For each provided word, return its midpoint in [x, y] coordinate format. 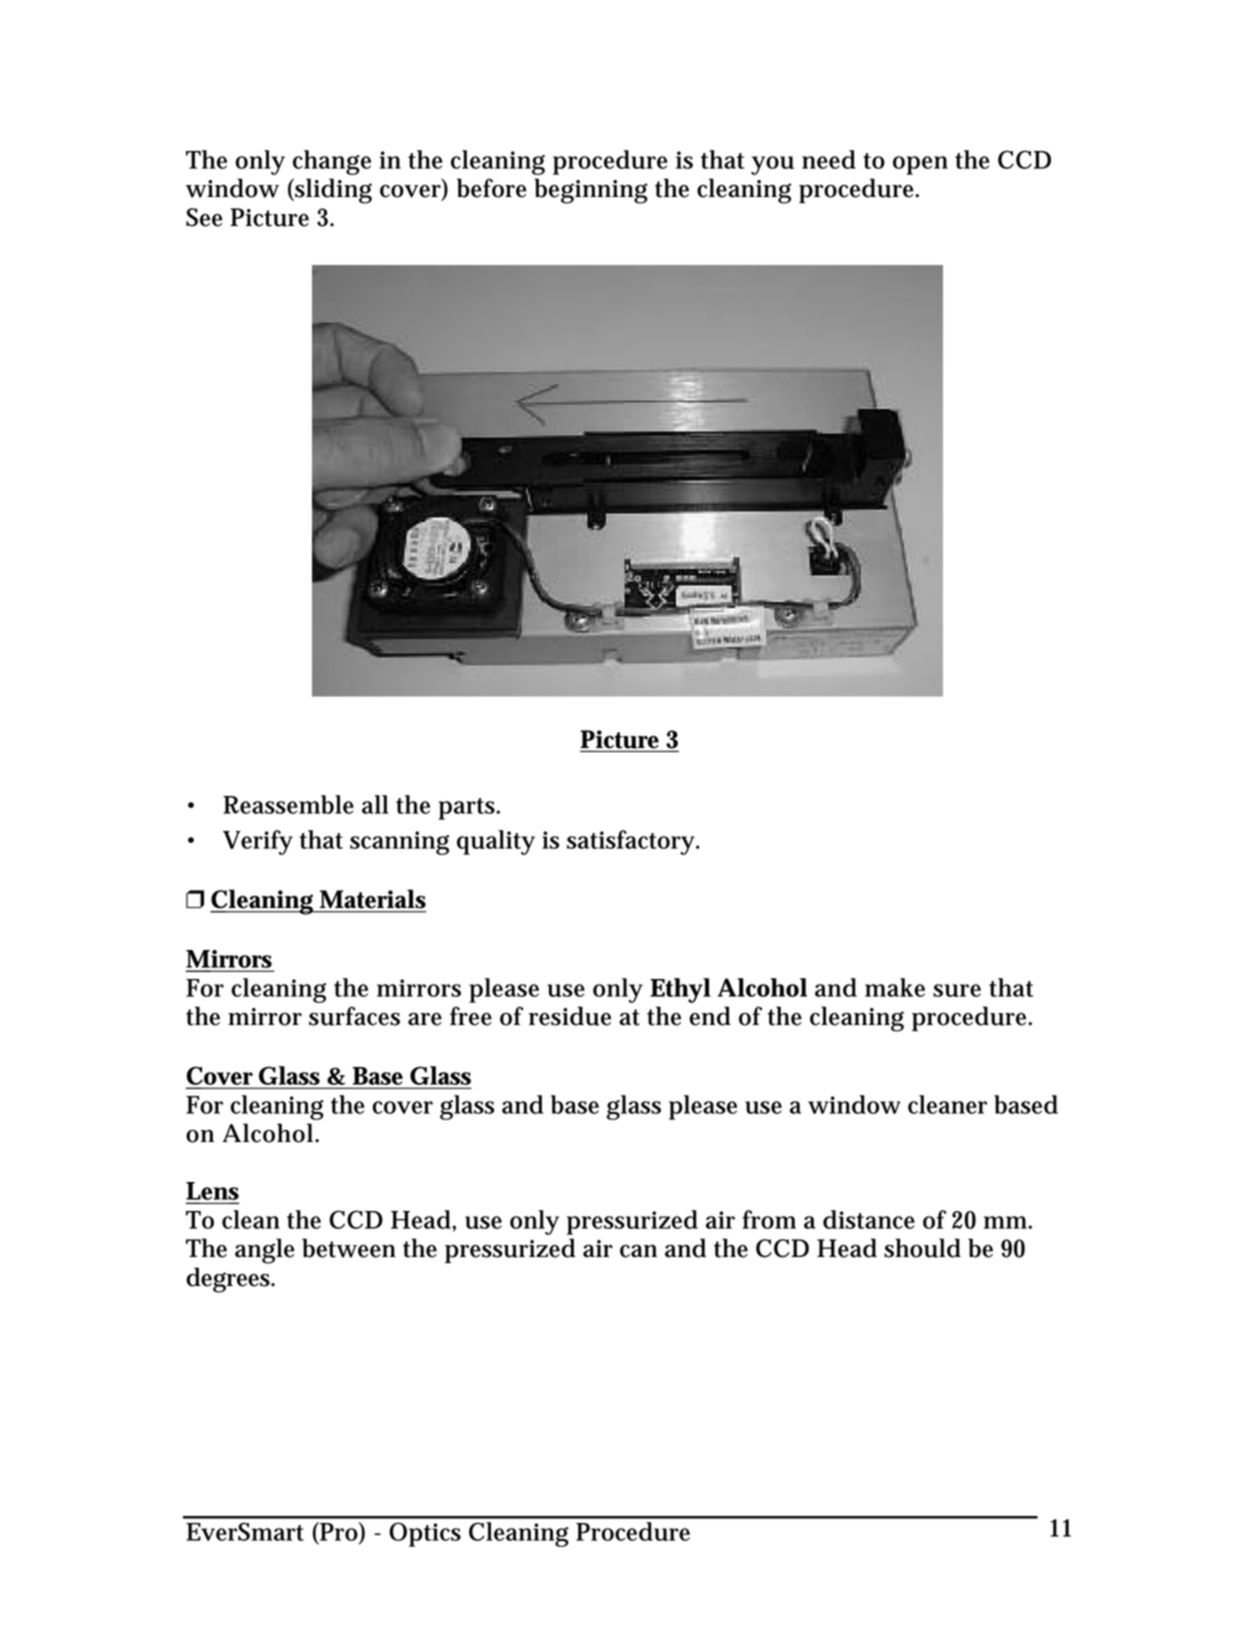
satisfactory [632, 842]
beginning [591, 191]
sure [957, 990]
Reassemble [288, 804]
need [829, 159]
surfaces [354, 1016]
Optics [425, 1534]
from [769, 1219]
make [895, 987]
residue [570, 1016]
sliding [332, 191]
